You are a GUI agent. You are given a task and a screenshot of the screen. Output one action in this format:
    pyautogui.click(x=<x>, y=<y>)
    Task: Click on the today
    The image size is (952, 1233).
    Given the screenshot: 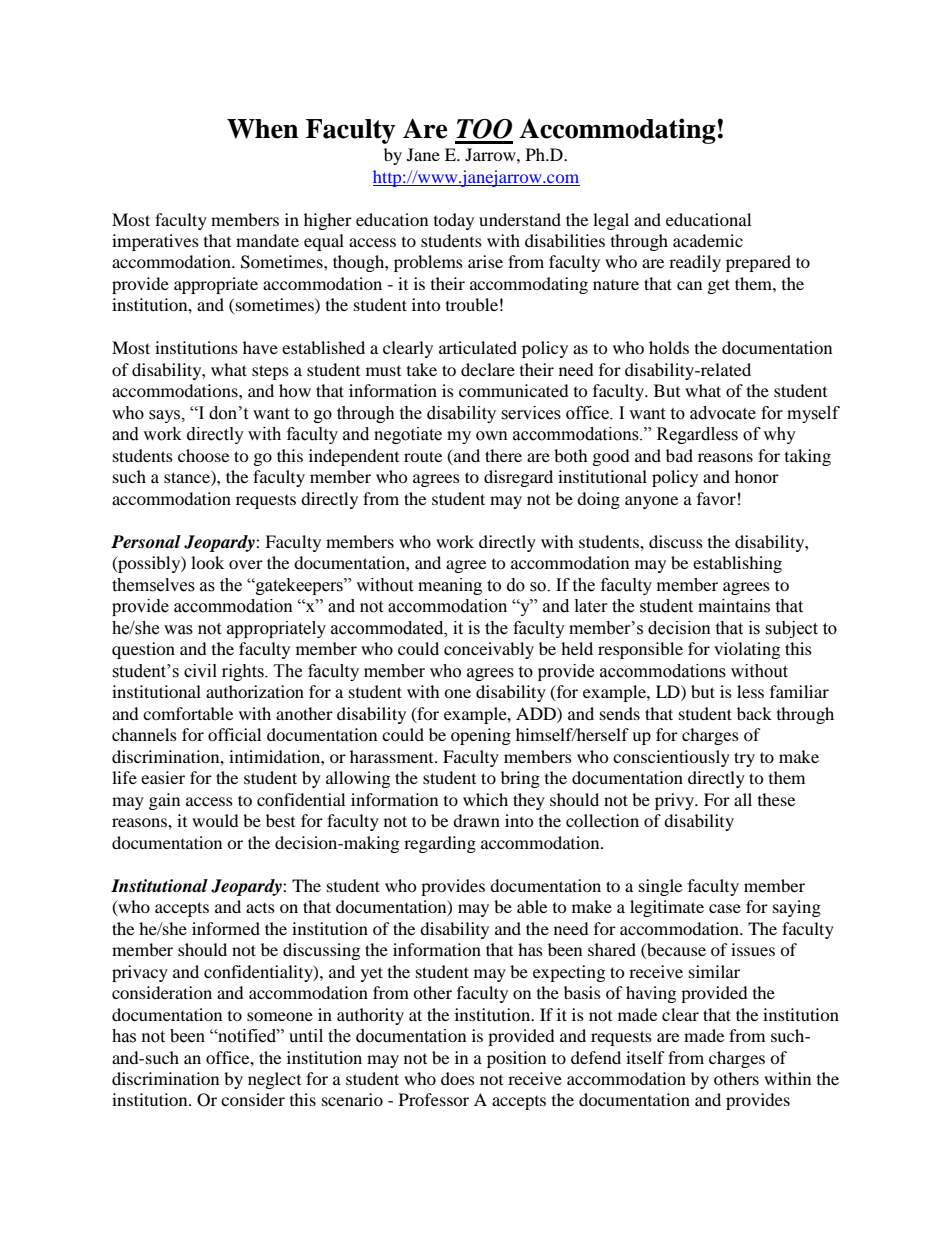 What is the action you would take?
    pyautogui.click(x=454, y=221)
